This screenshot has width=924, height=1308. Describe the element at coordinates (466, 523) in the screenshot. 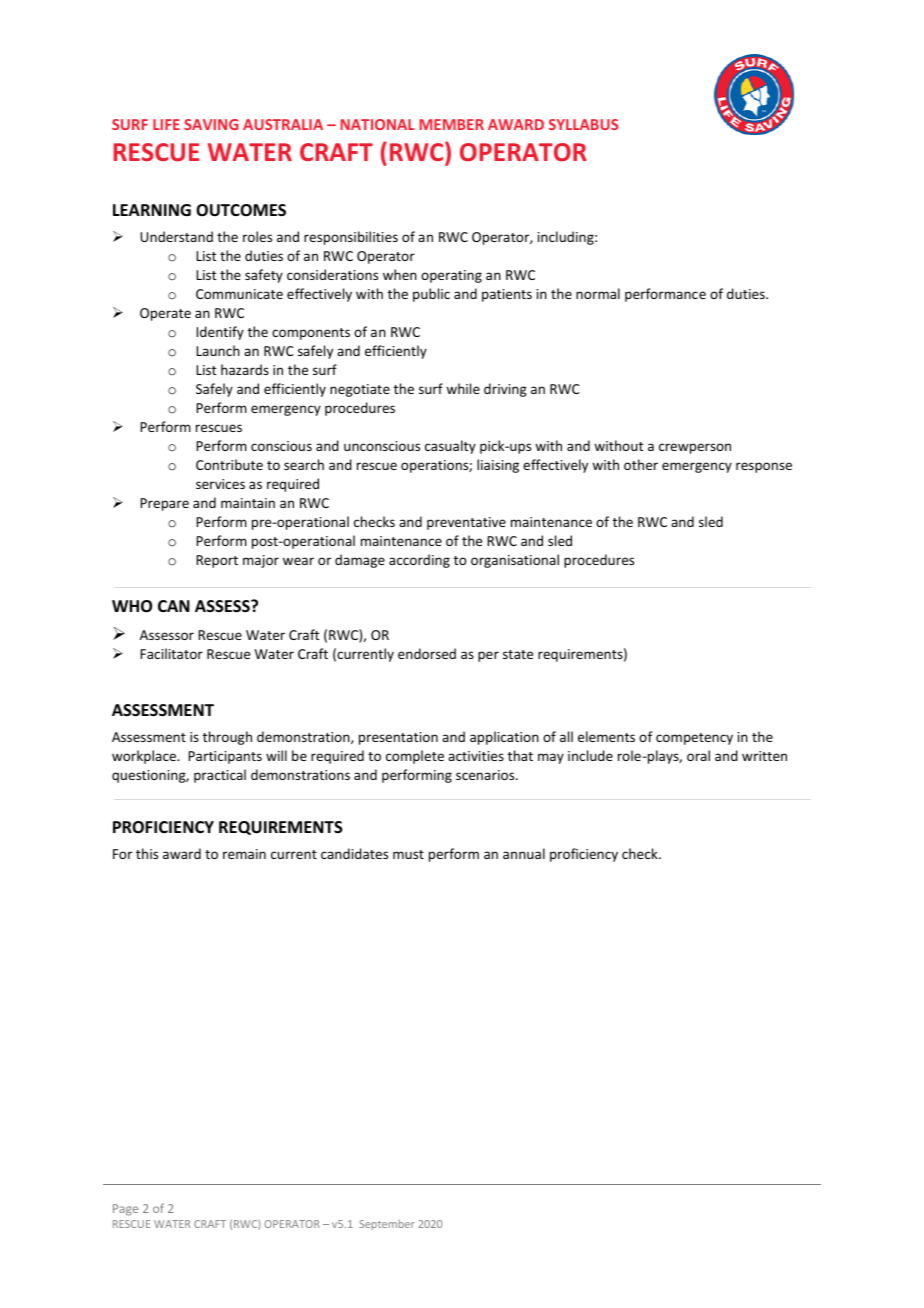

I see `preventative` at that location.
